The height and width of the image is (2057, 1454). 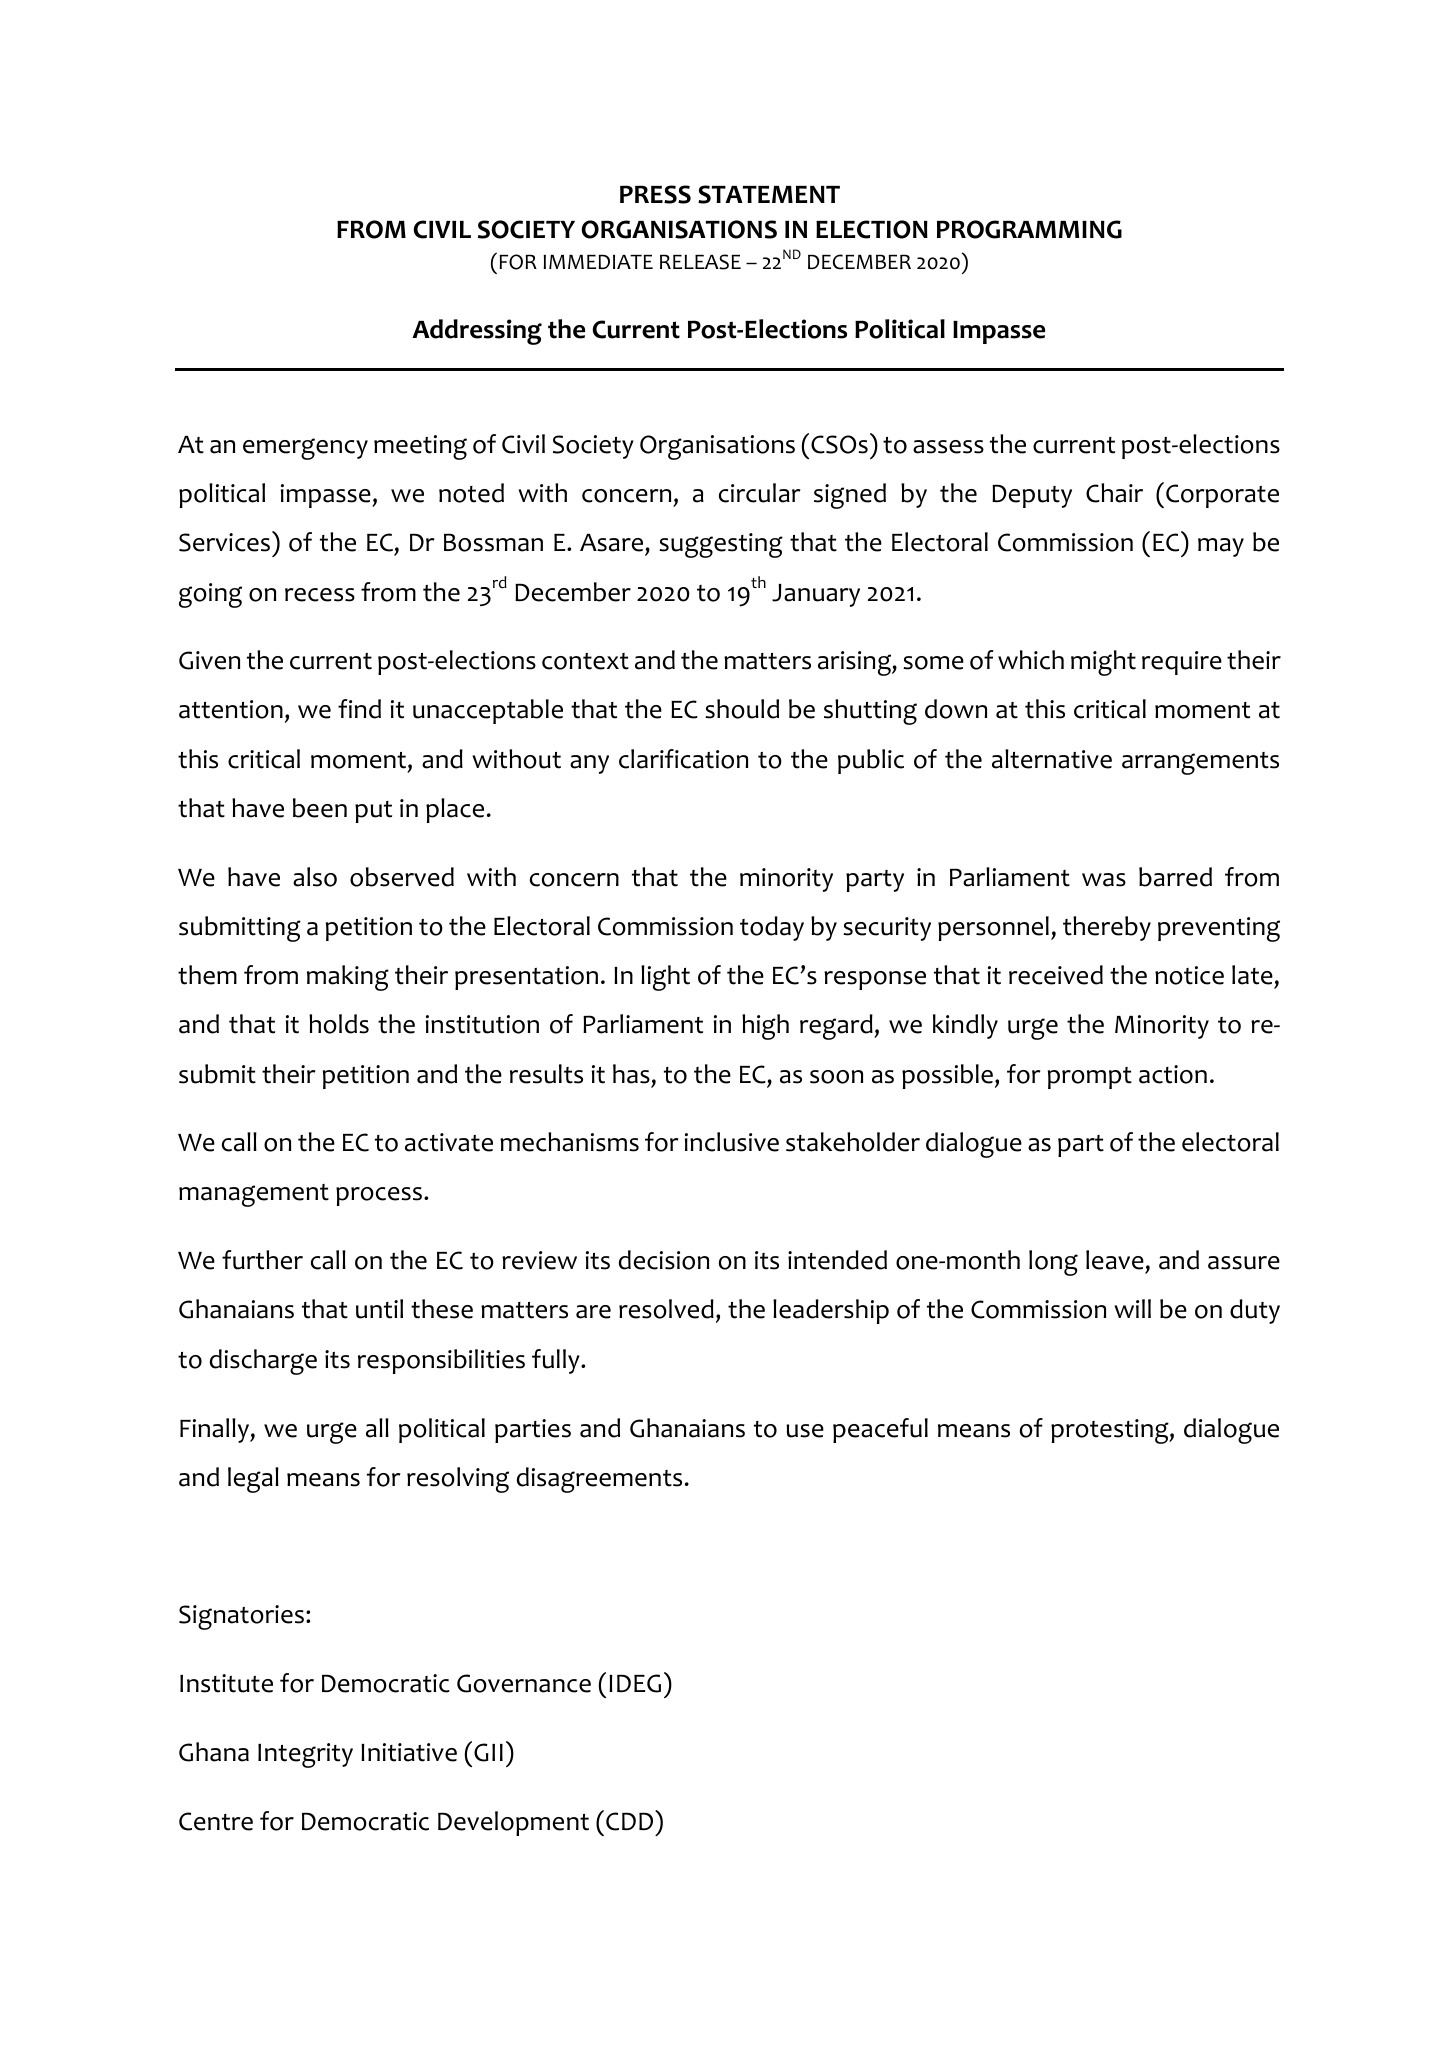 I want to click on PROGRAMMING, so click(x=1029, y=229).
